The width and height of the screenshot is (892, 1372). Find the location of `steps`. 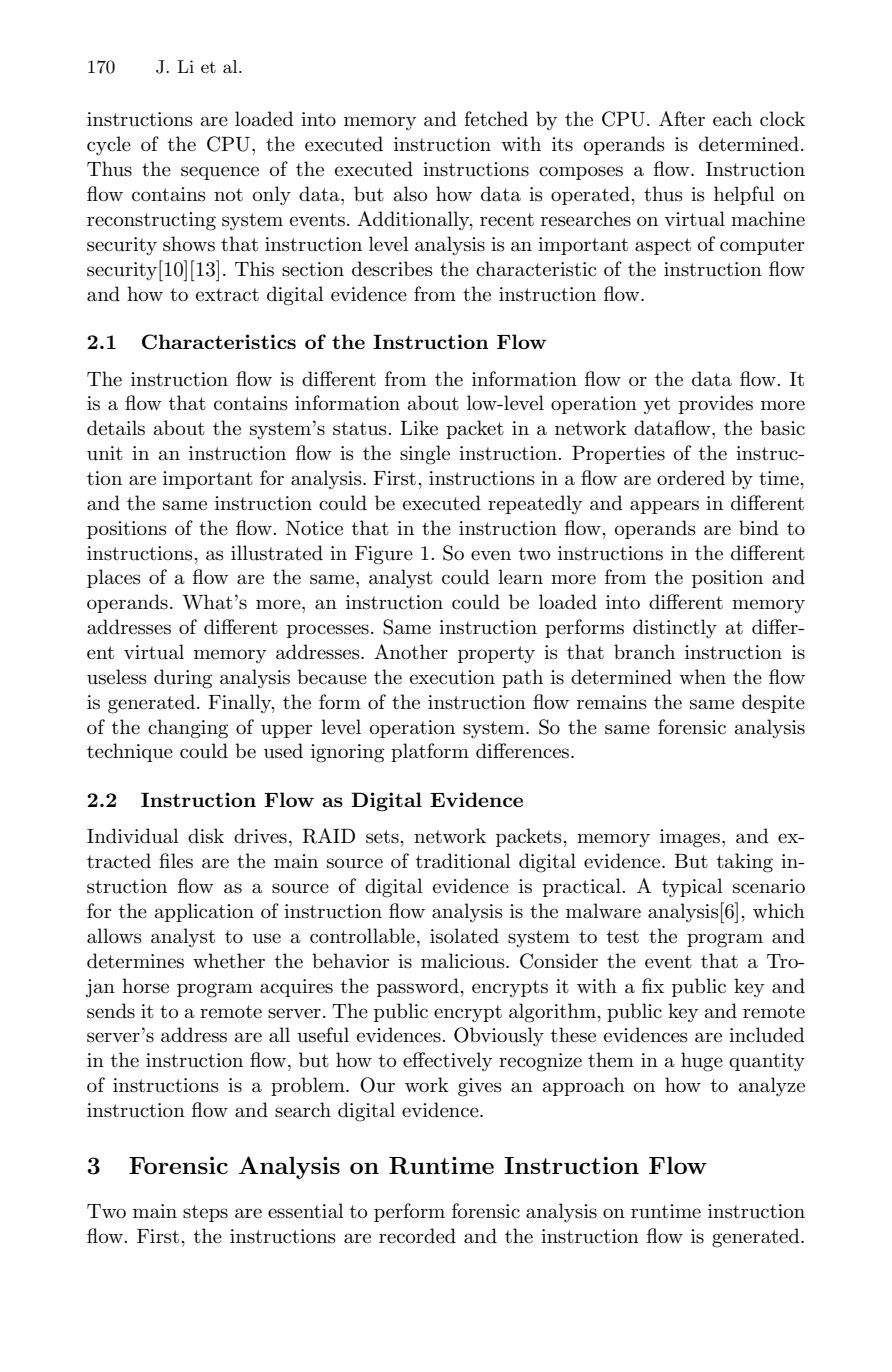

steps is located at coordinates (205, 1213).
